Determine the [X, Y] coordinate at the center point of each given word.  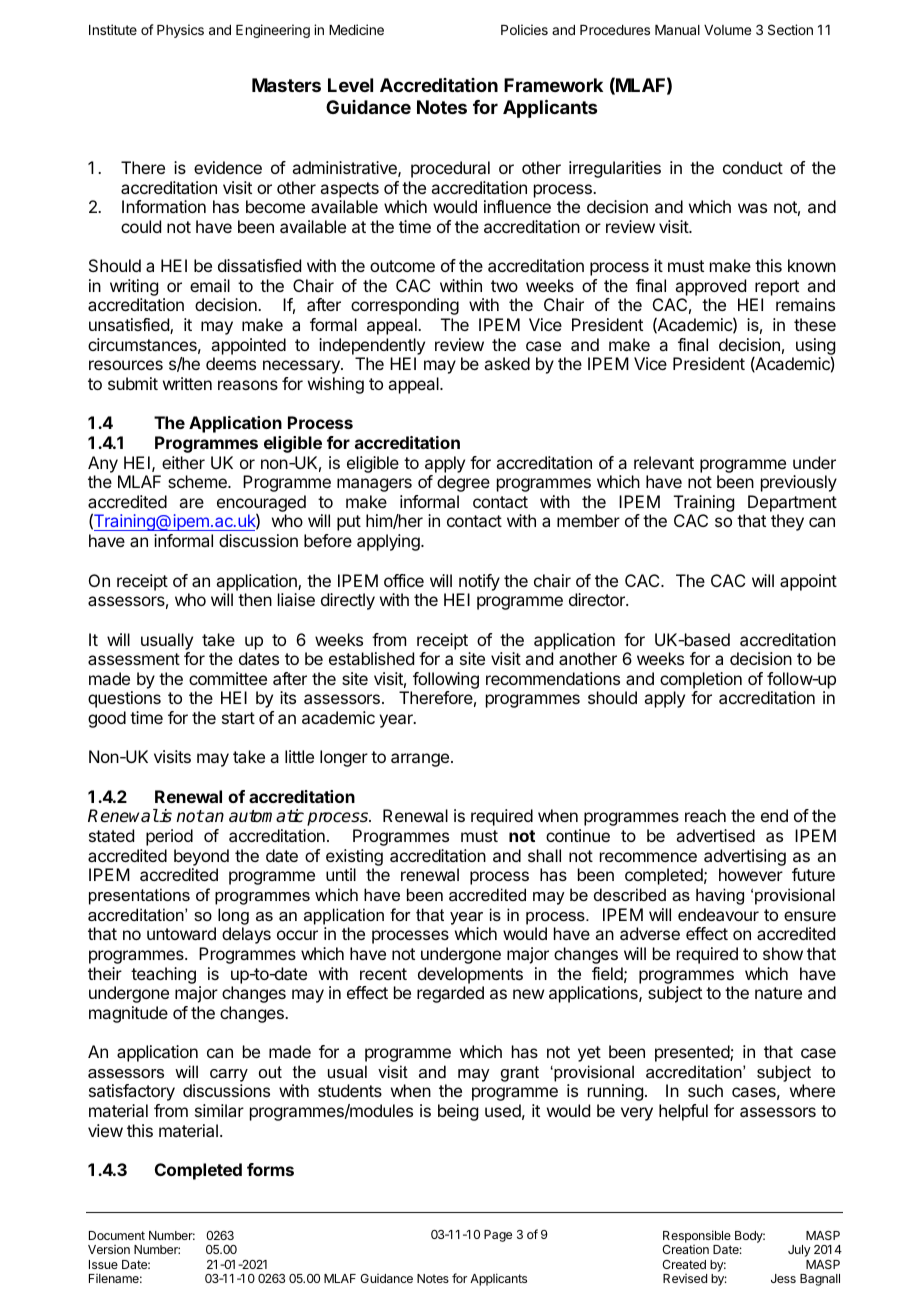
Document [117, 1235]
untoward [181, 933]
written [187, 383]
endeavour [718, 914]
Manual [677, 30]
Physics [180, 31]
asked [507, 363]
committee [228, 678]
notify [479, 582]
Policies [524, 29]
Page [498, 1236]
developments [470, 975]
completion [701, 680]
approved [710, 287]
